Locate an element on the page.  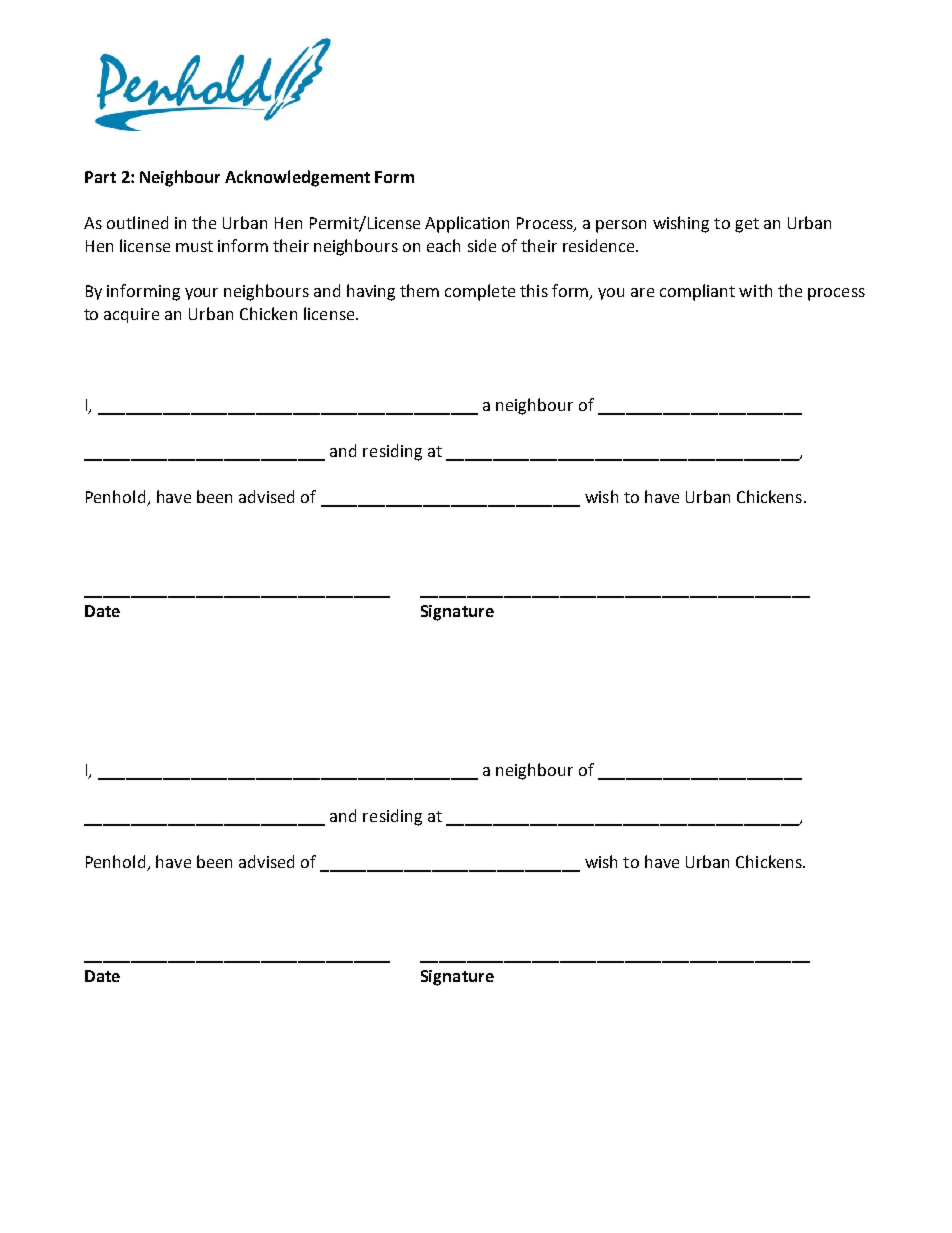
get is located at coordinates (747, 225).
